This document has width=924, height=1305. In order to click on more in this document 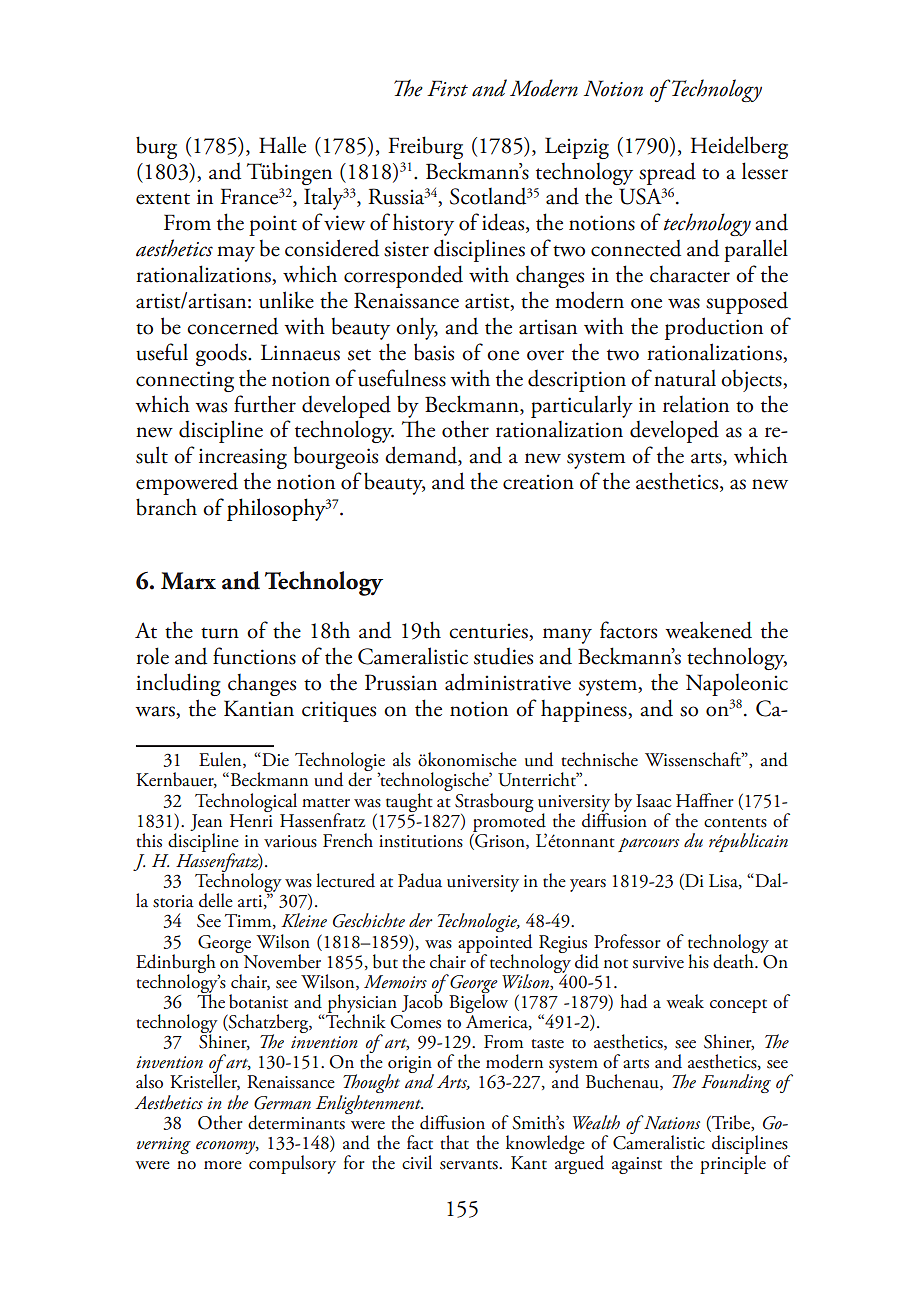, I will do `click(223, 1165)`.
